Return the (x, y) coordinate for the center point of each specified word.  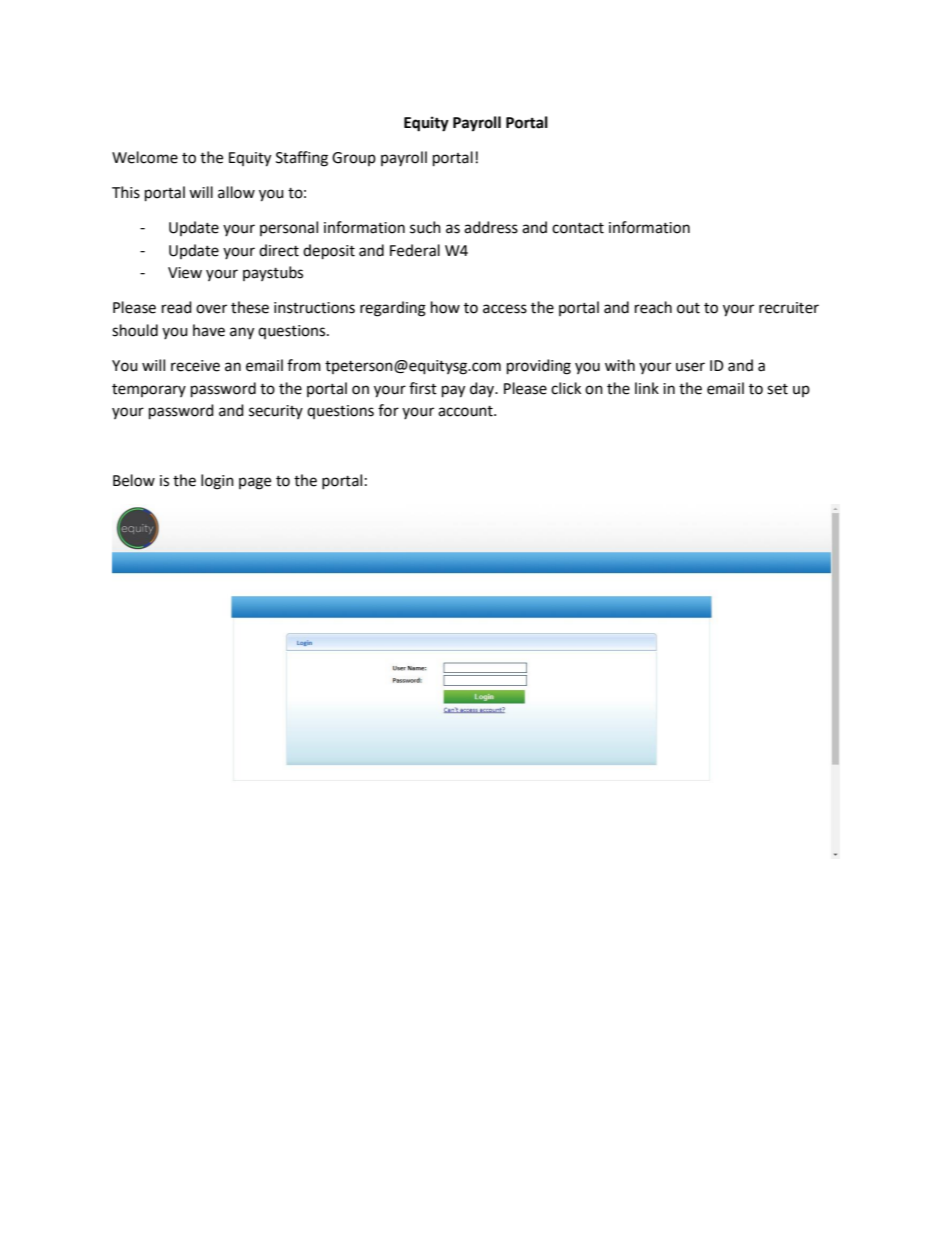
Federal (415, 250)
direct (279, 250)
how (445, 307)
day (483, 389)
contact (578, 228)
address (491, 227)
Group (354, 159)
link (647, 388)
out (688, 308)
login (217, 482)
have (209, 330)
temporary (149, 390)
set (777, 389)
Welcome (145, 157)
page (255, 483)
